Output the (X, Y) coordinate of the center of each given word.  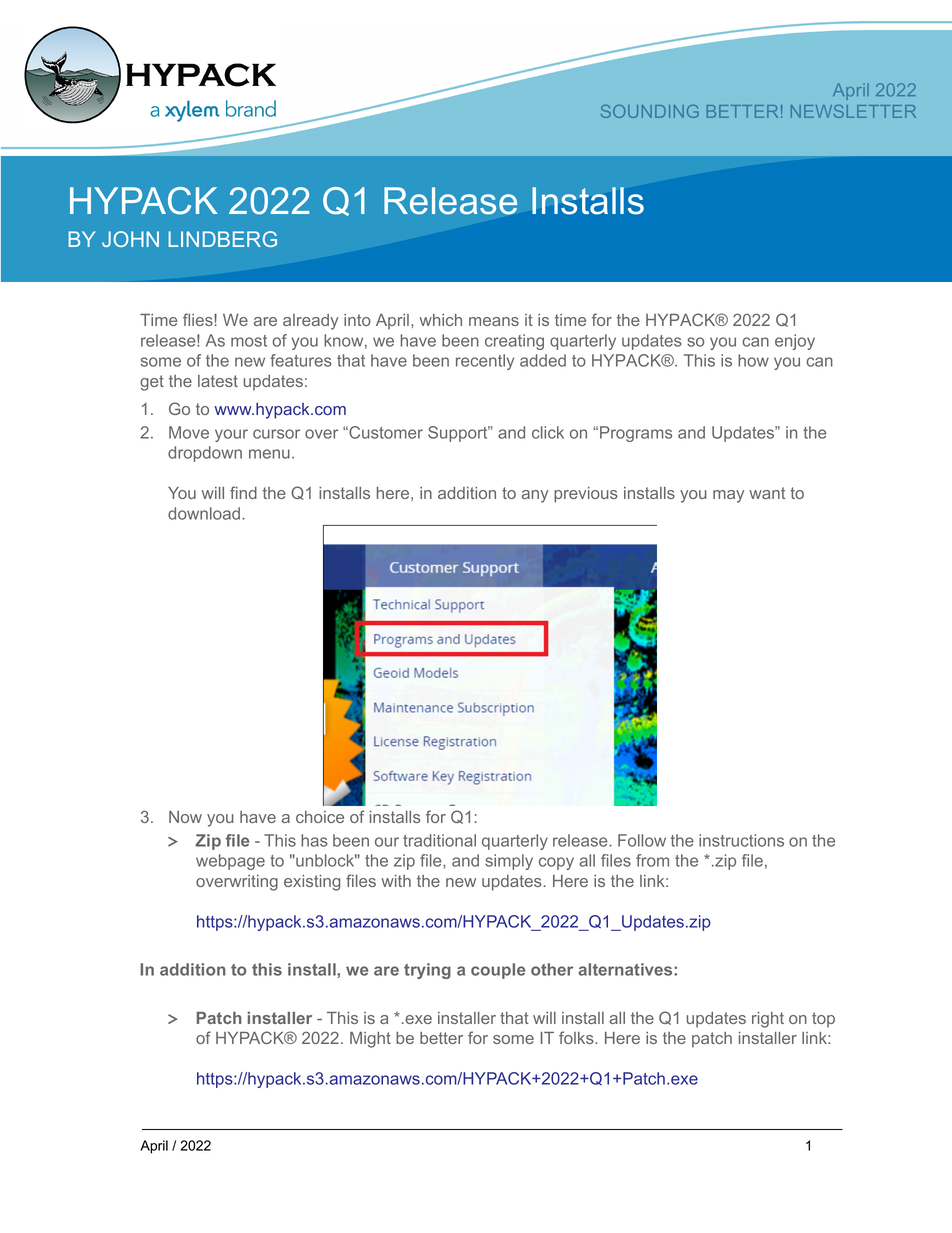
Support (459, 434)
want (767, 493)
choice (320, 817)
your (231, 435)
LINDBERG (222, 239)
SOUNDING (650, 111)
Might (370, 1040)
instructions (741, 840)
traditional (439, 840)
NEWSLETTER (853, 111)
